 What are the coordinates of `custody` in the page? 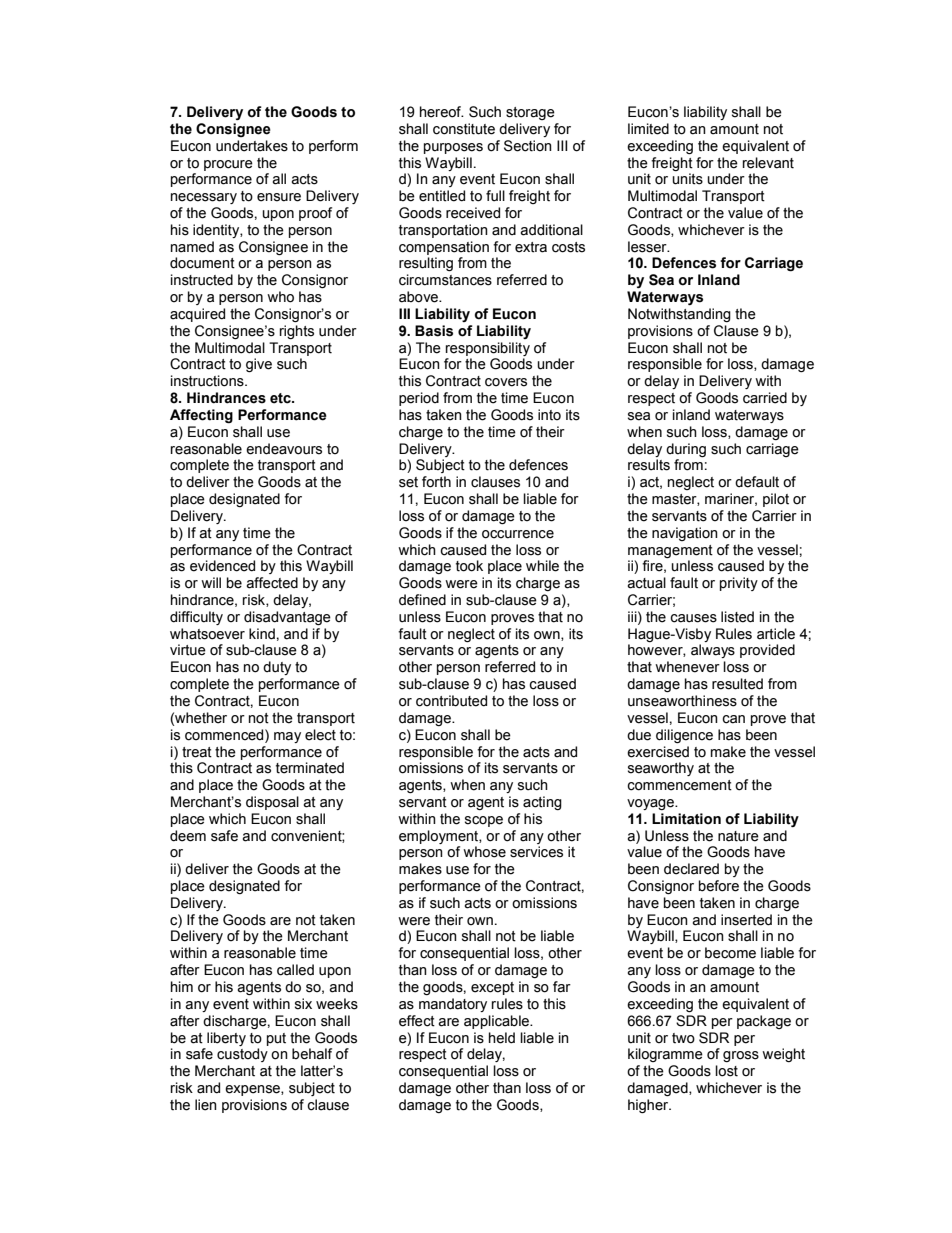 It's located at (242, 1055).
